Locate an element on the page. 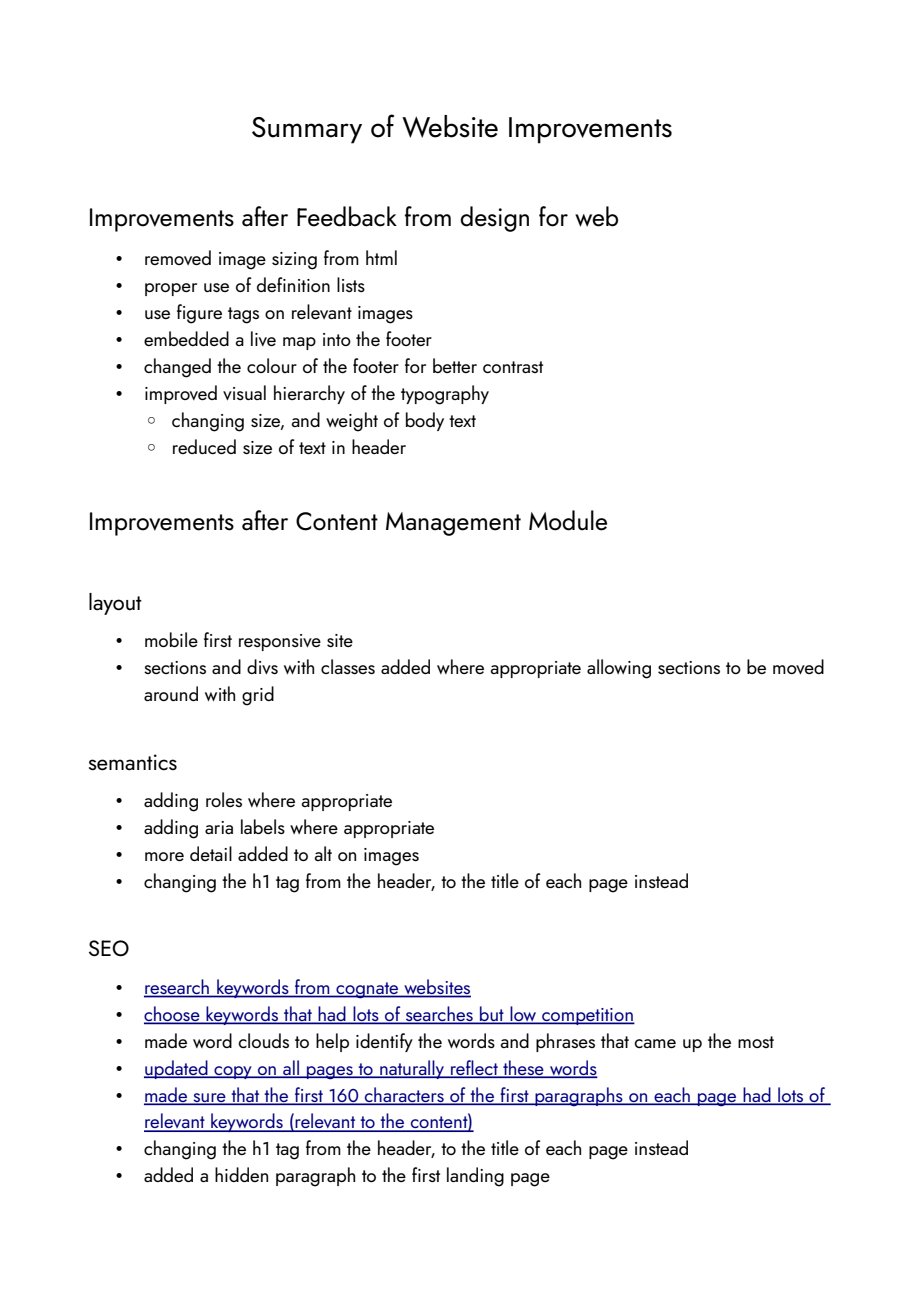  design is located at coordinates (494, 219).
